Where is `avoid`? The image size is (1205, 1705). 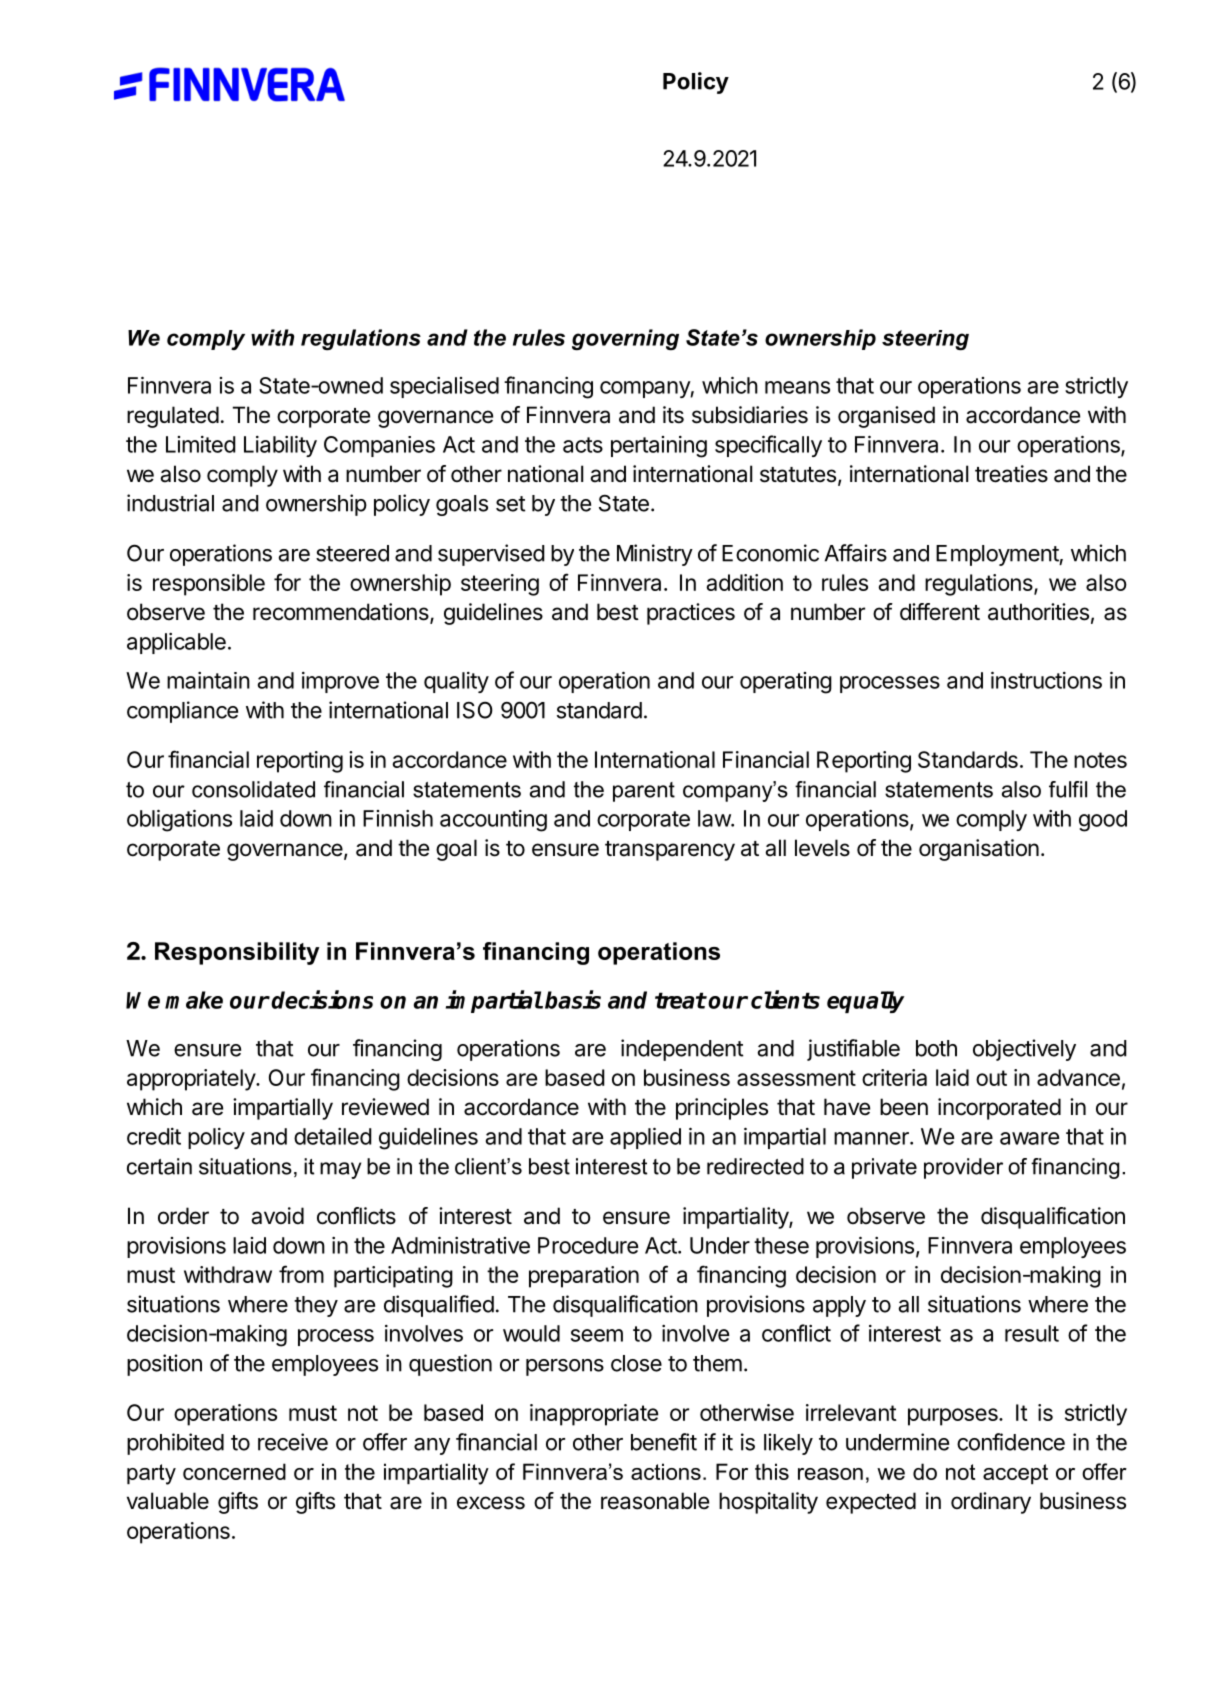
avoid is located at coordinates (277, 1216).
